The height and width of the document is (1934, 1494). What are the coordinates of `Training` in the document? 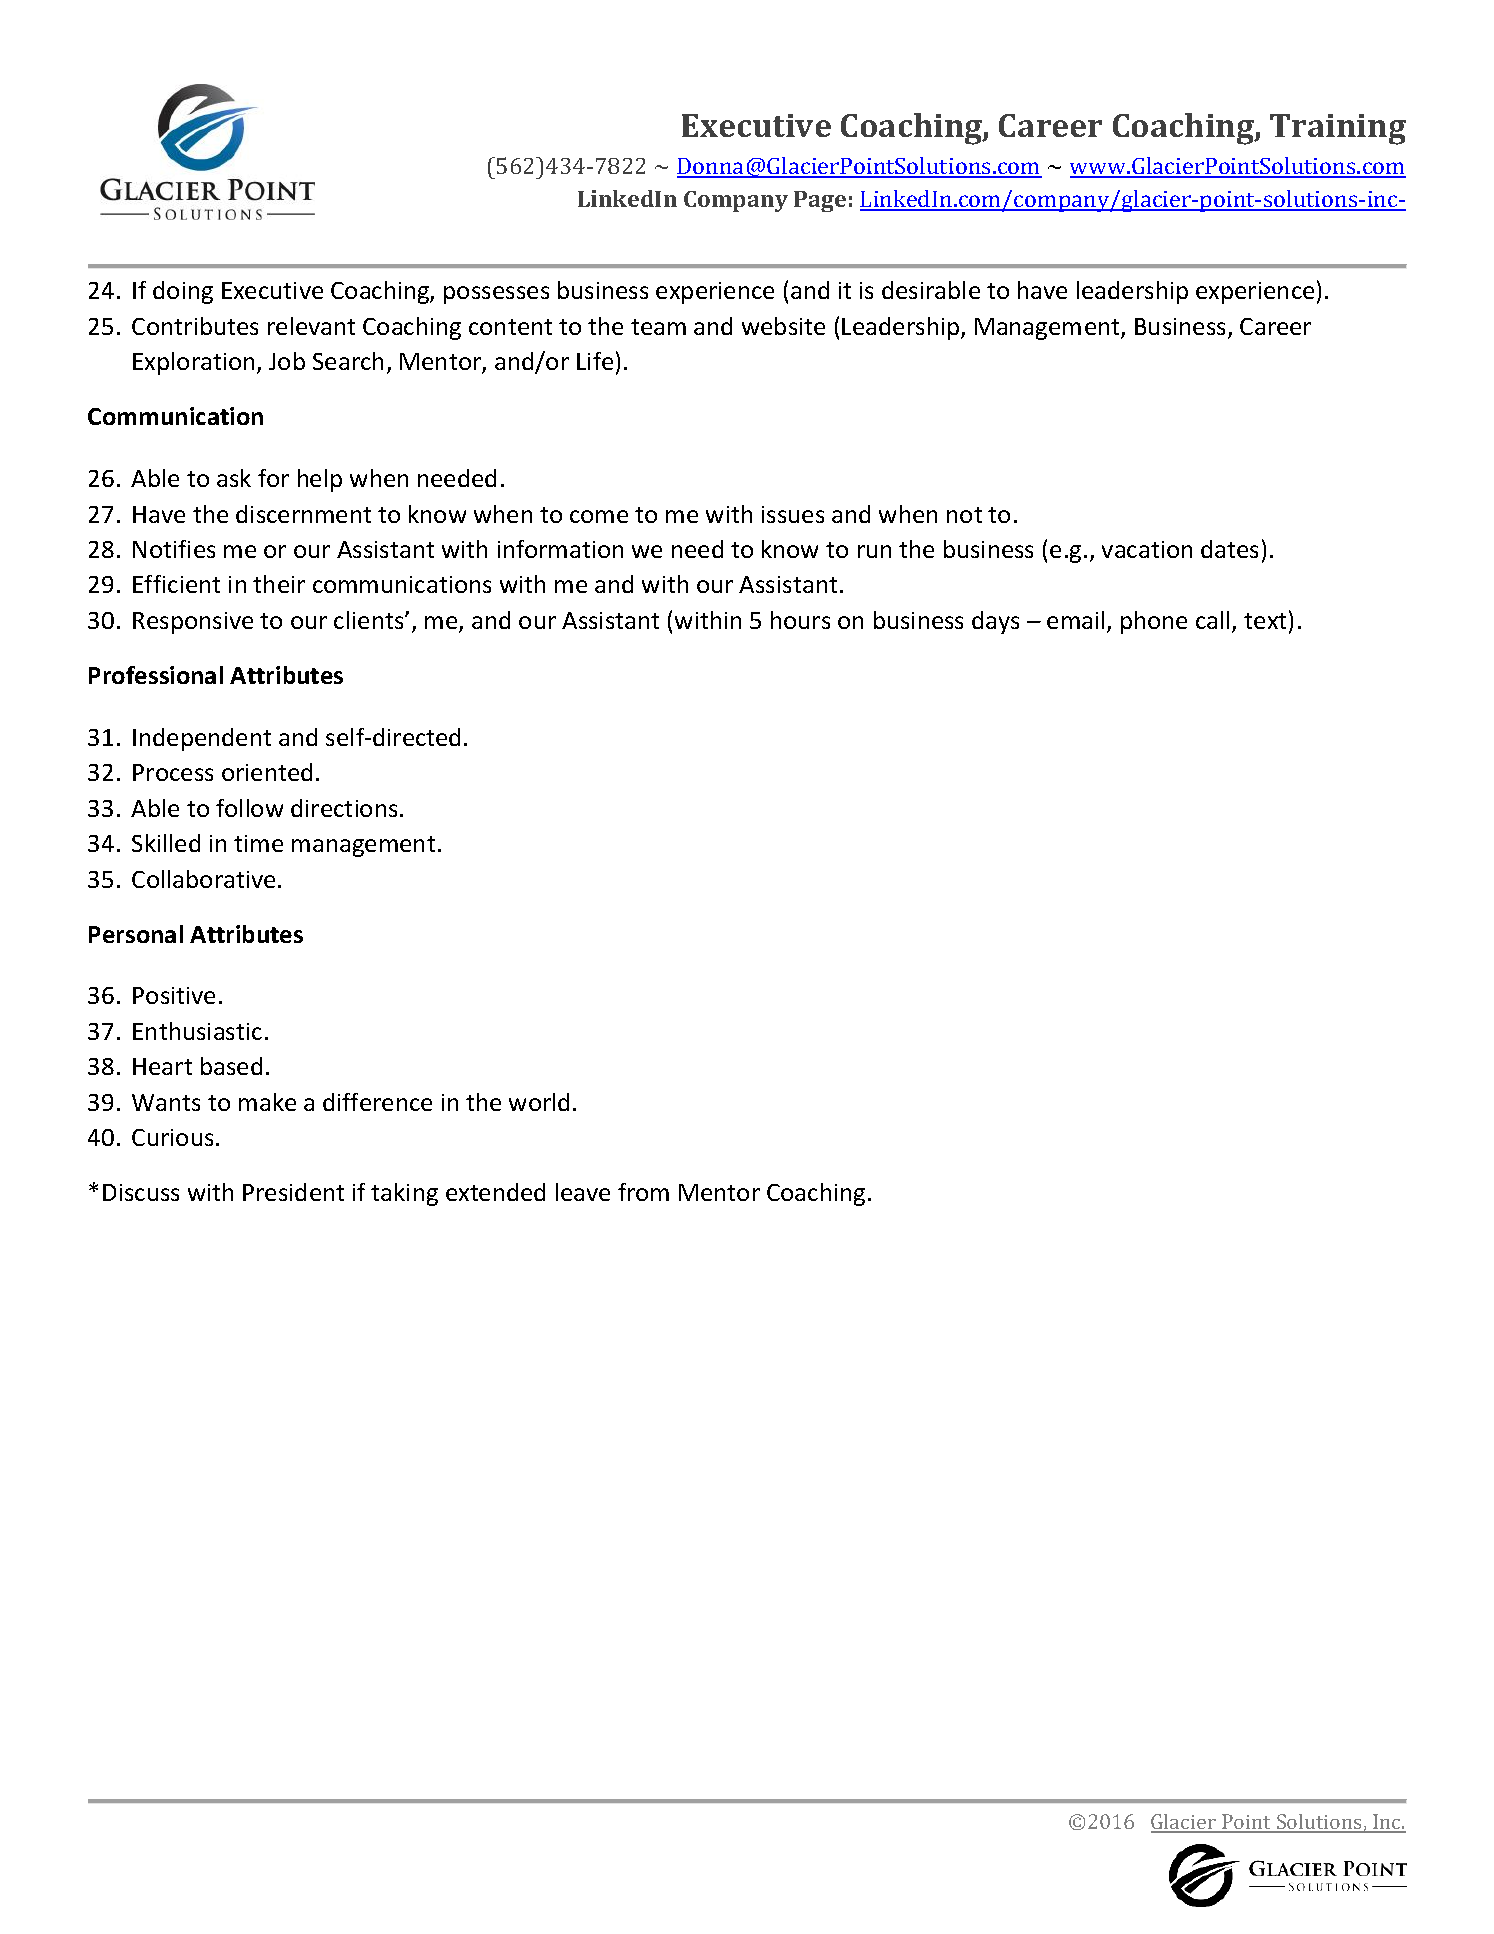 It's located at (1338, 129).
